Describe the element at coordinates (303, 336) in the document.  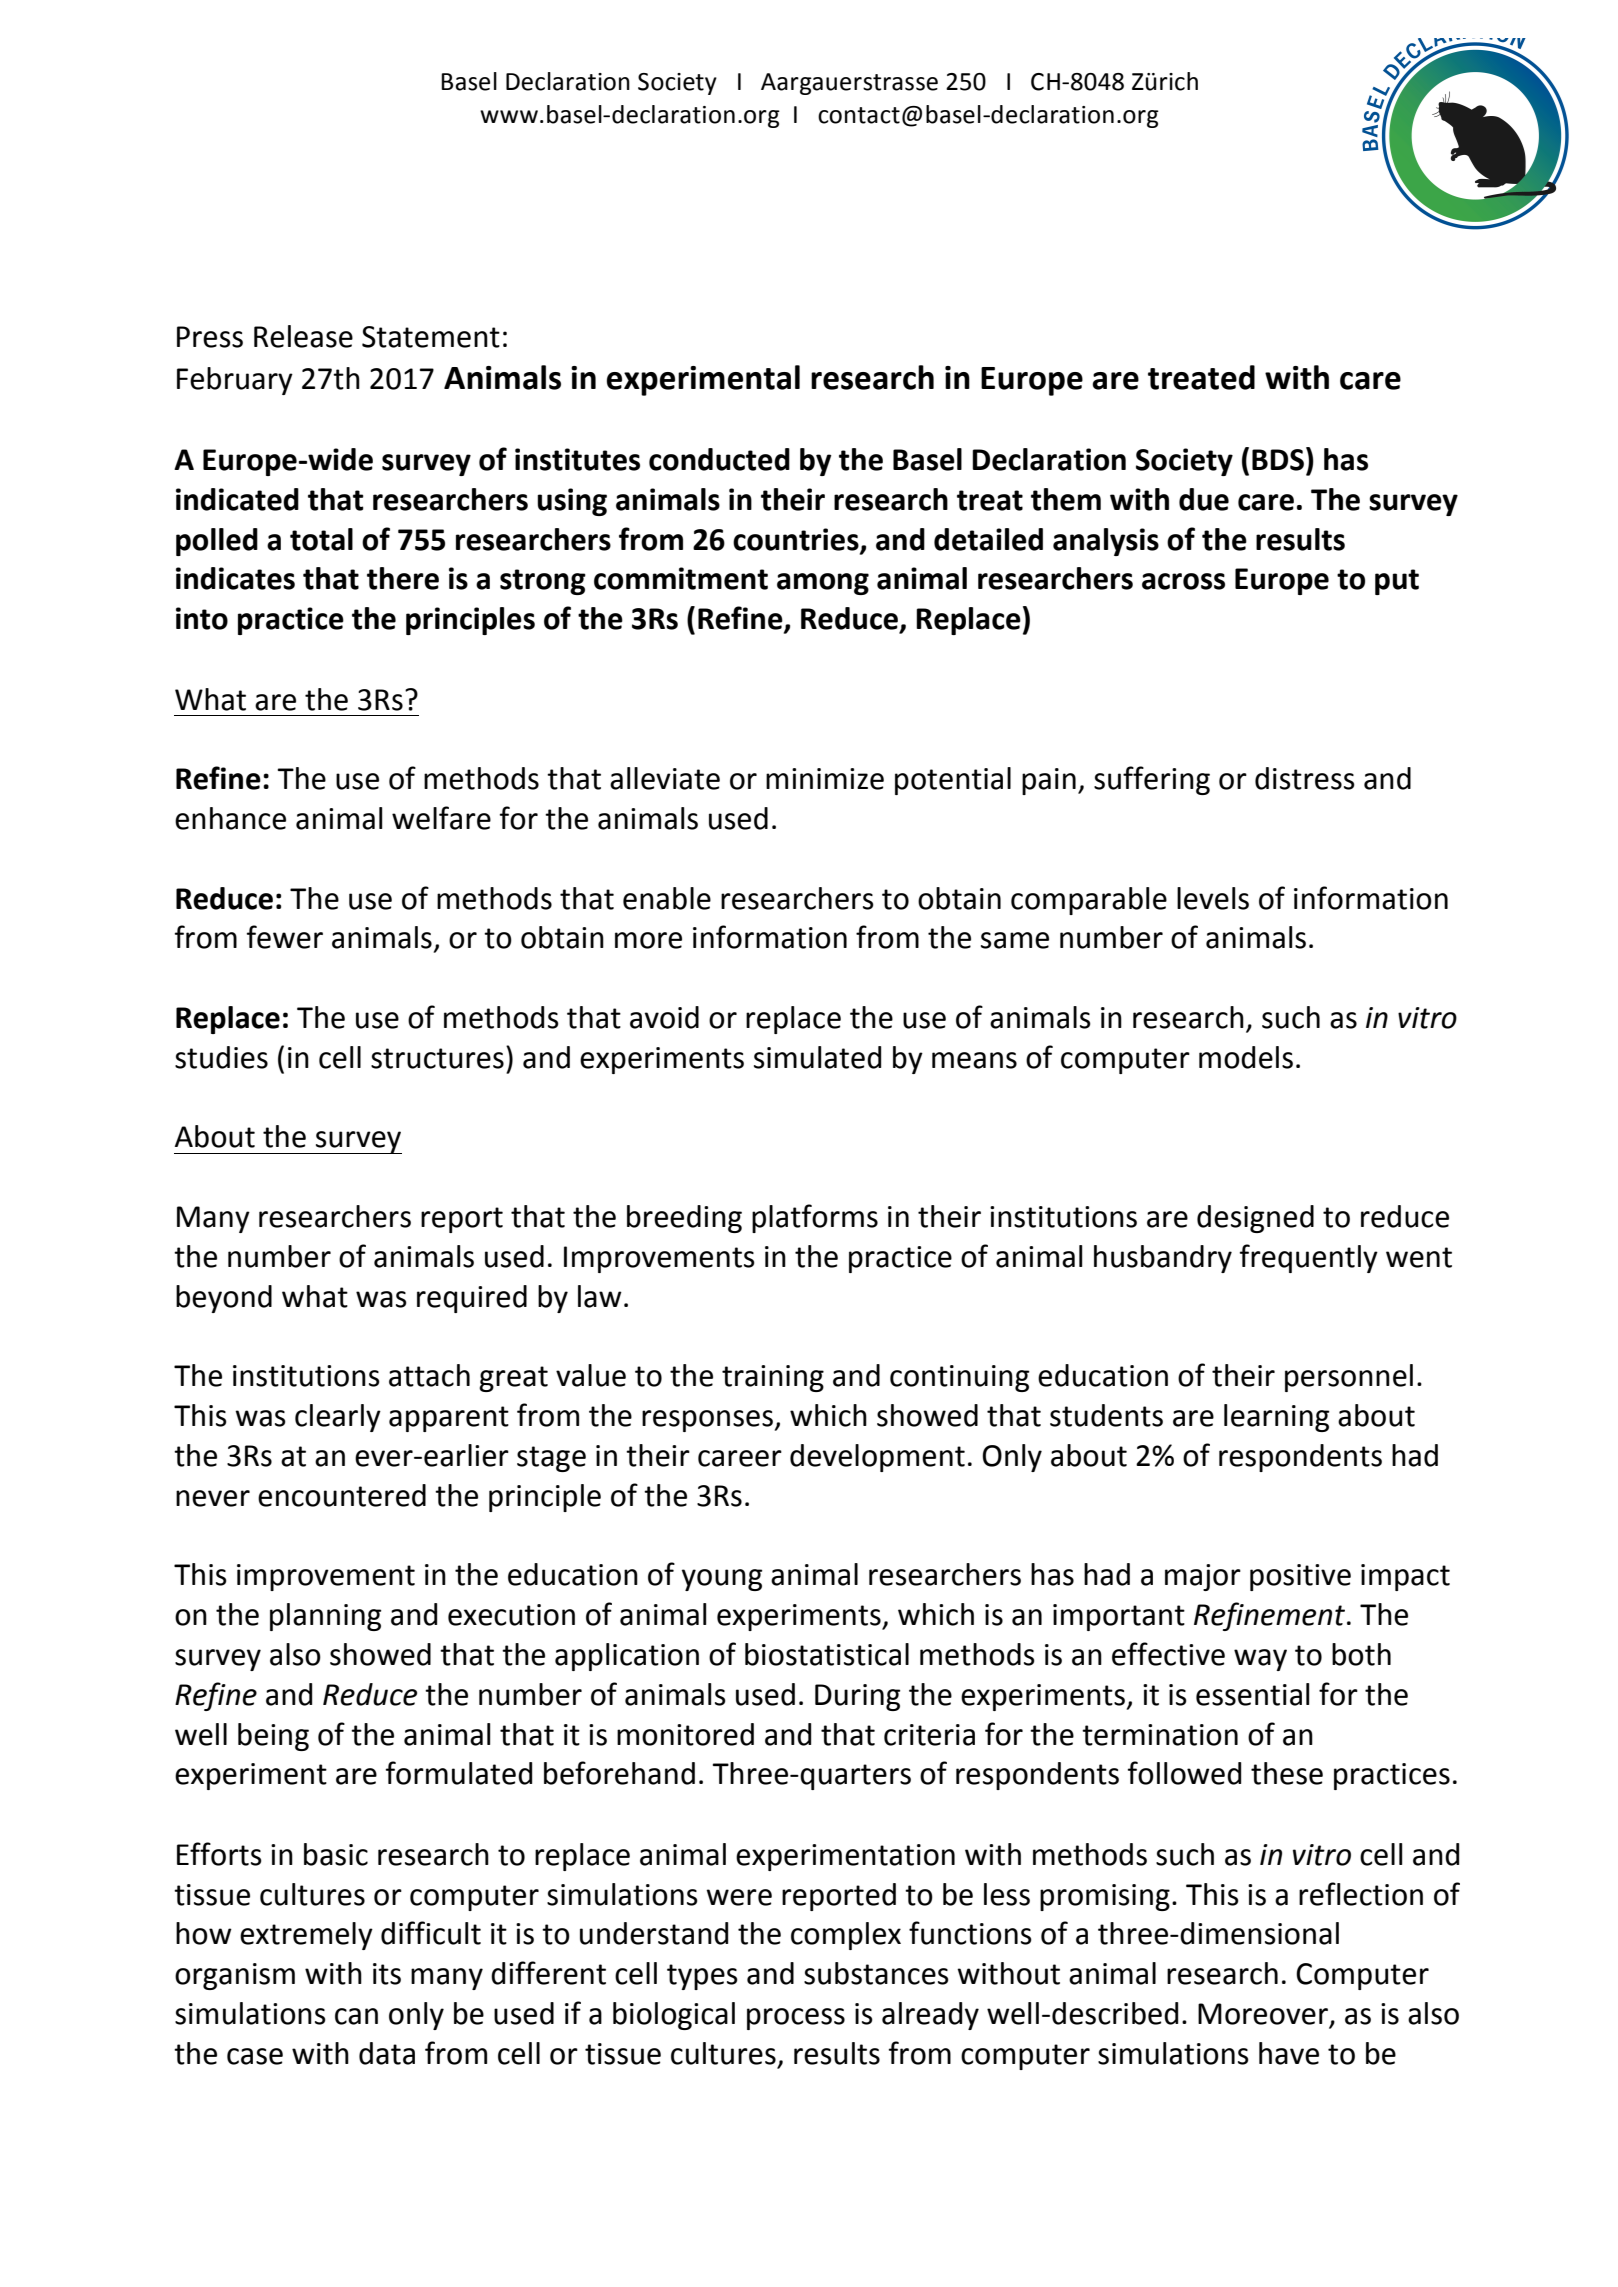
I see `Release` at that location.
